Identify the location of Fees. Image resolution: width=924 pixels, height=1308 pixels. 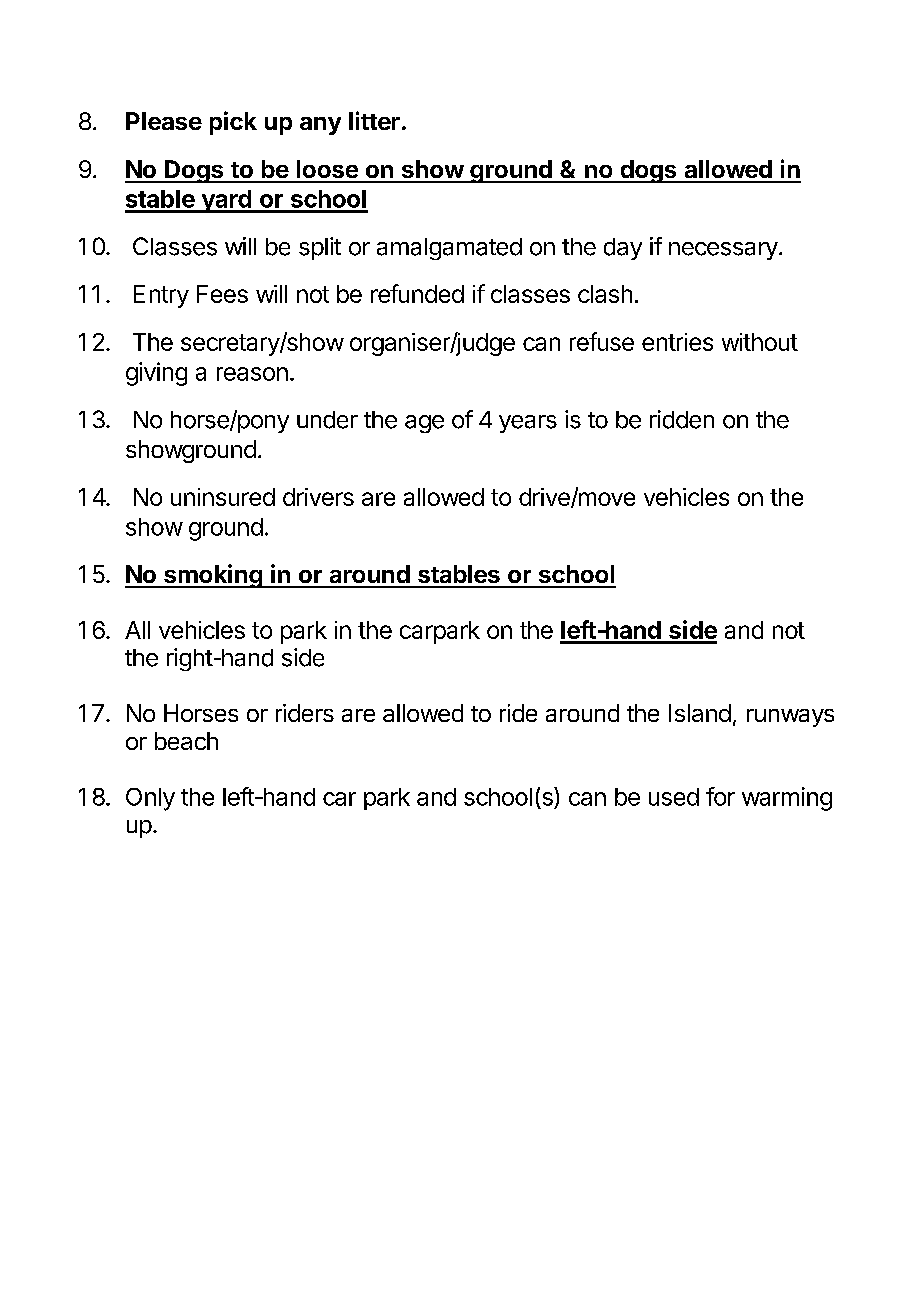
(222, 294).
